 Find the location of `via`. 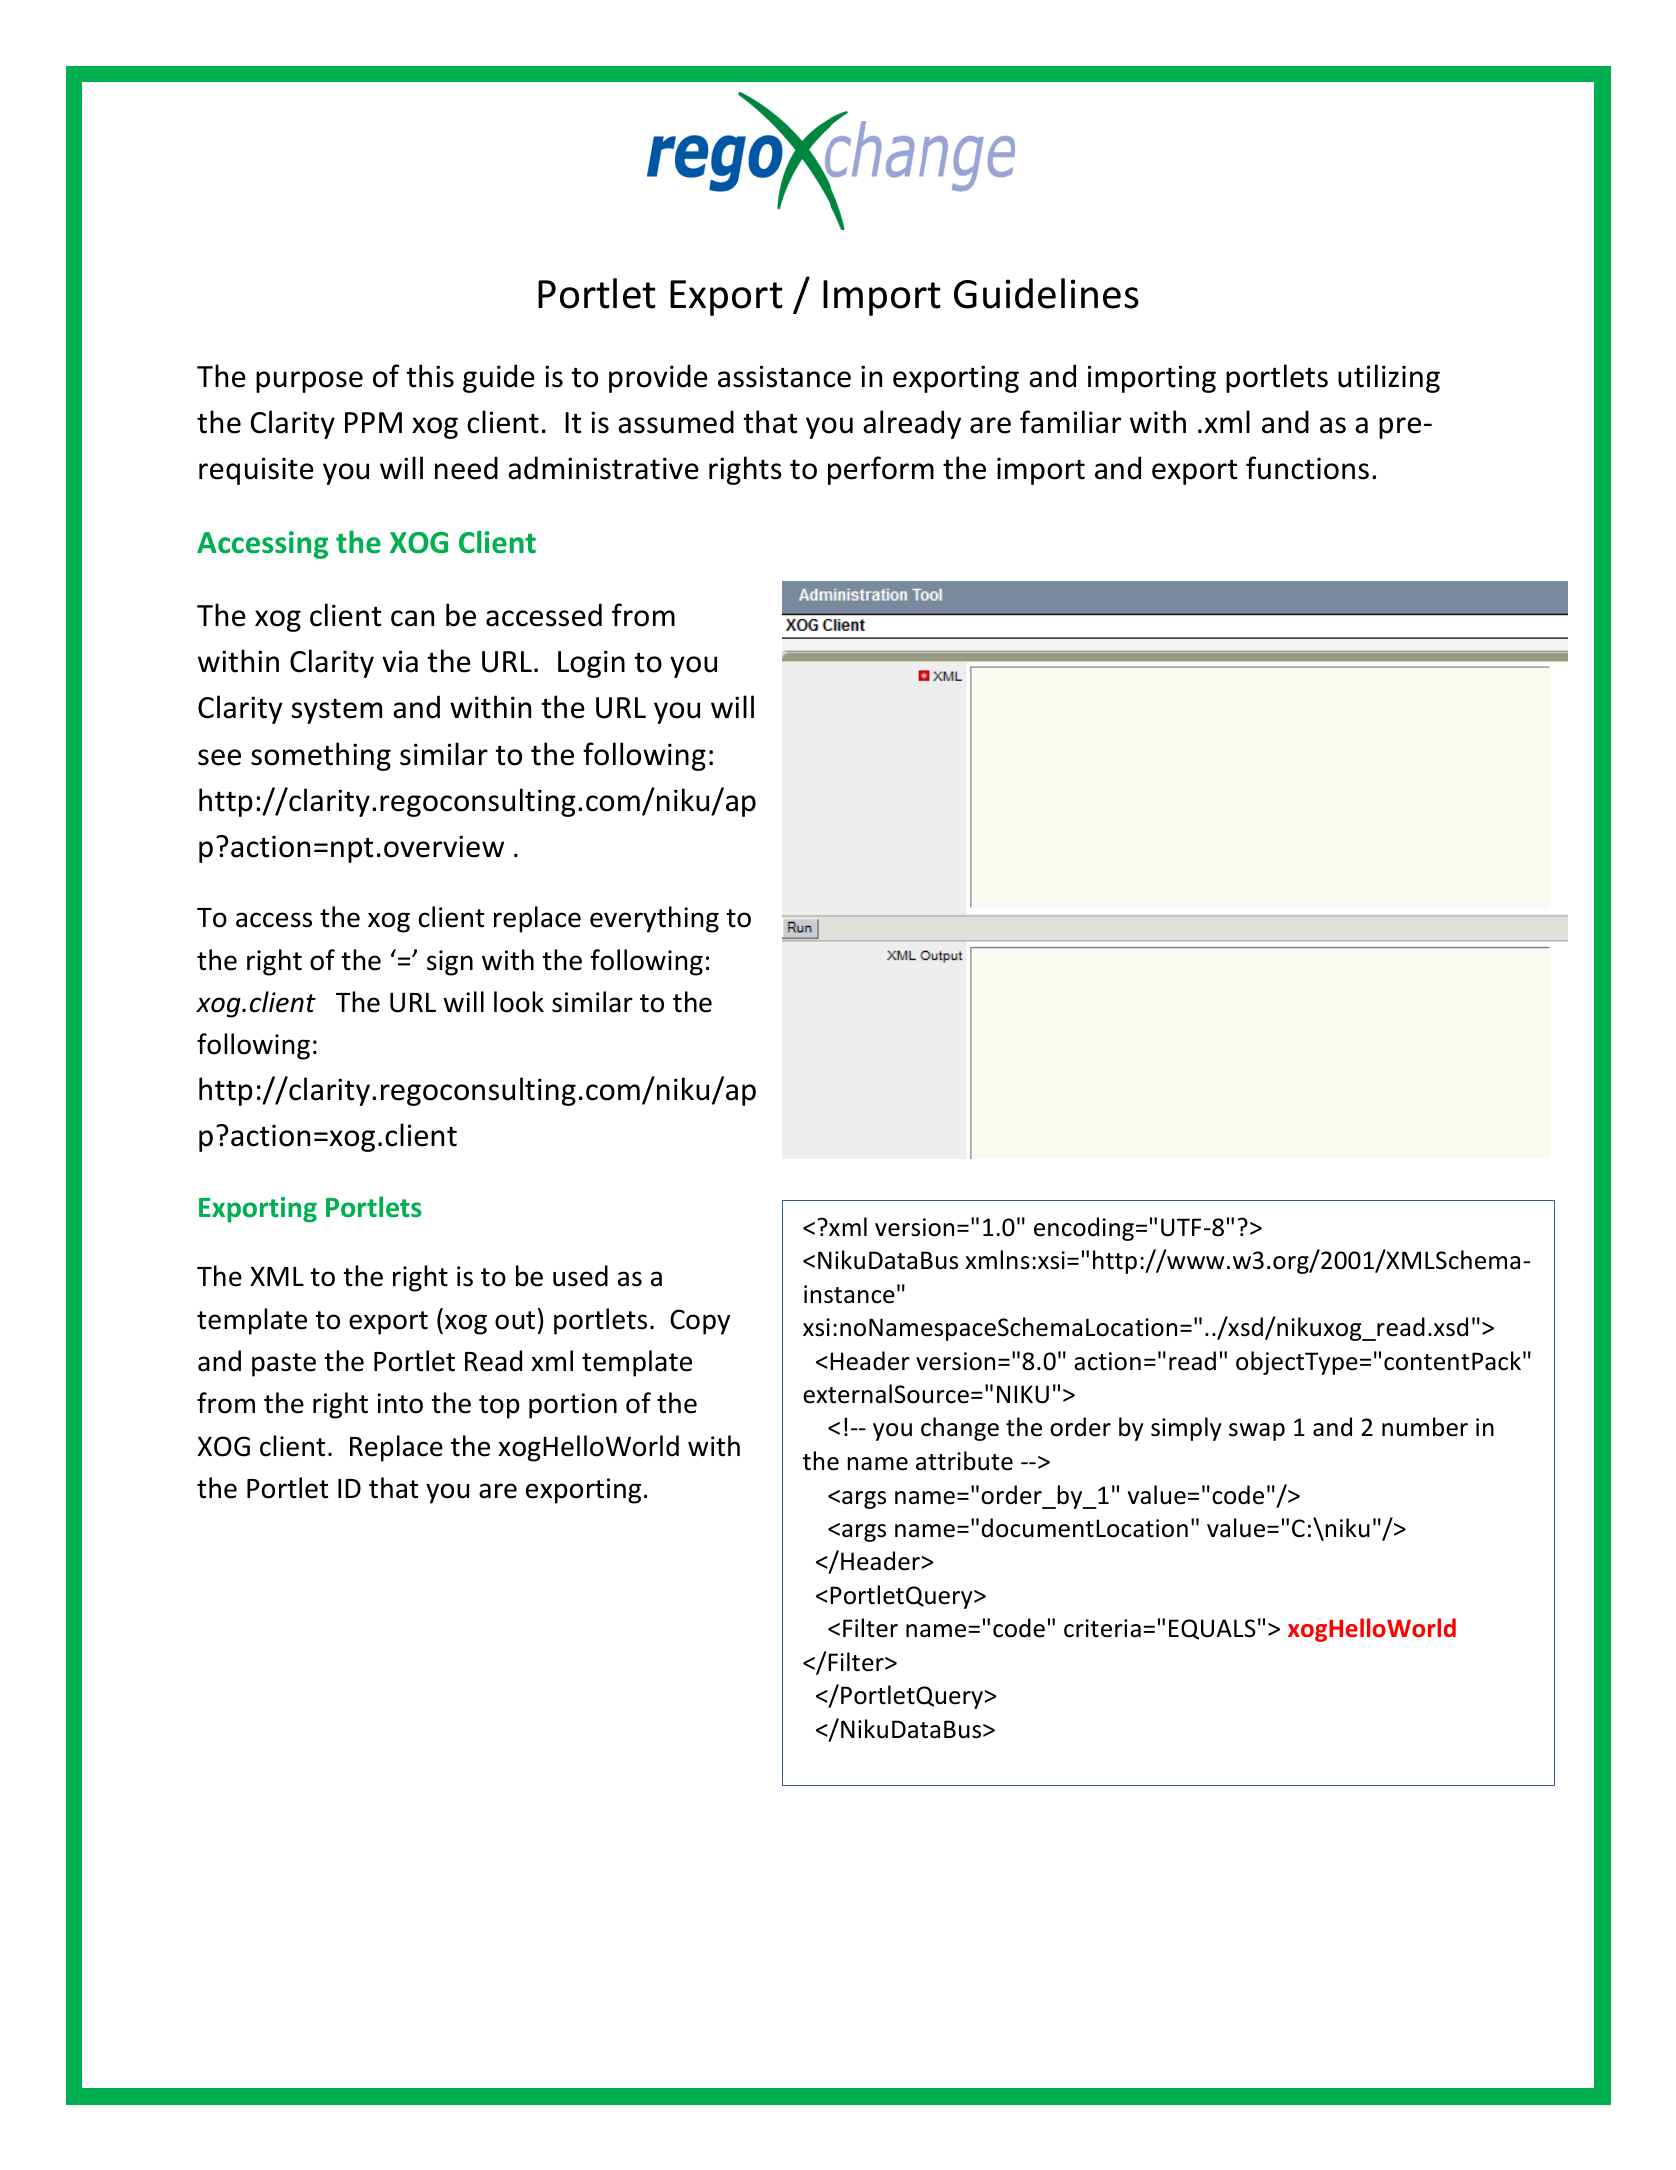

via is located at coordinates (400, 661).
